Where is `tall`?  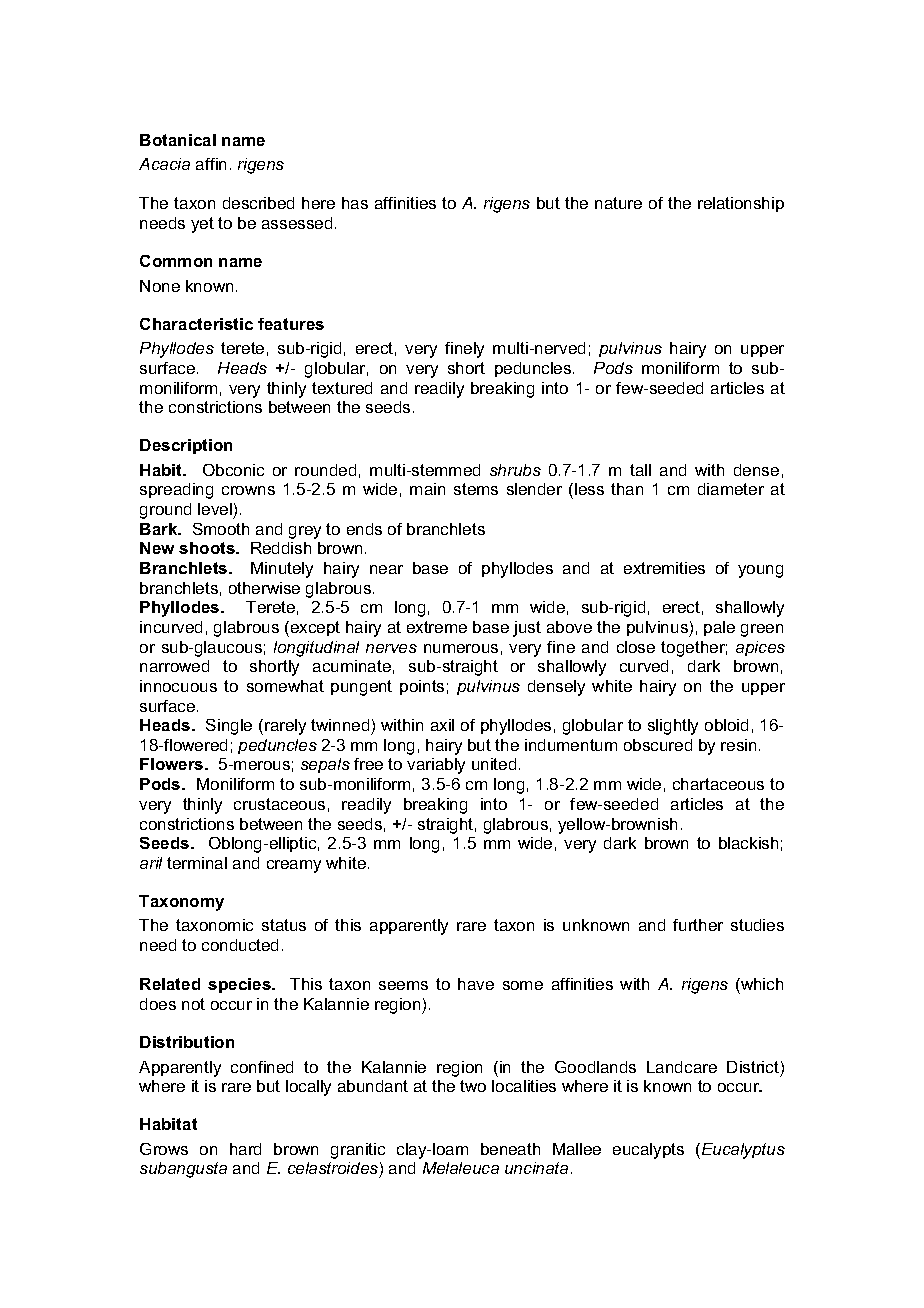 tall is located at coordinates (640, 470).
